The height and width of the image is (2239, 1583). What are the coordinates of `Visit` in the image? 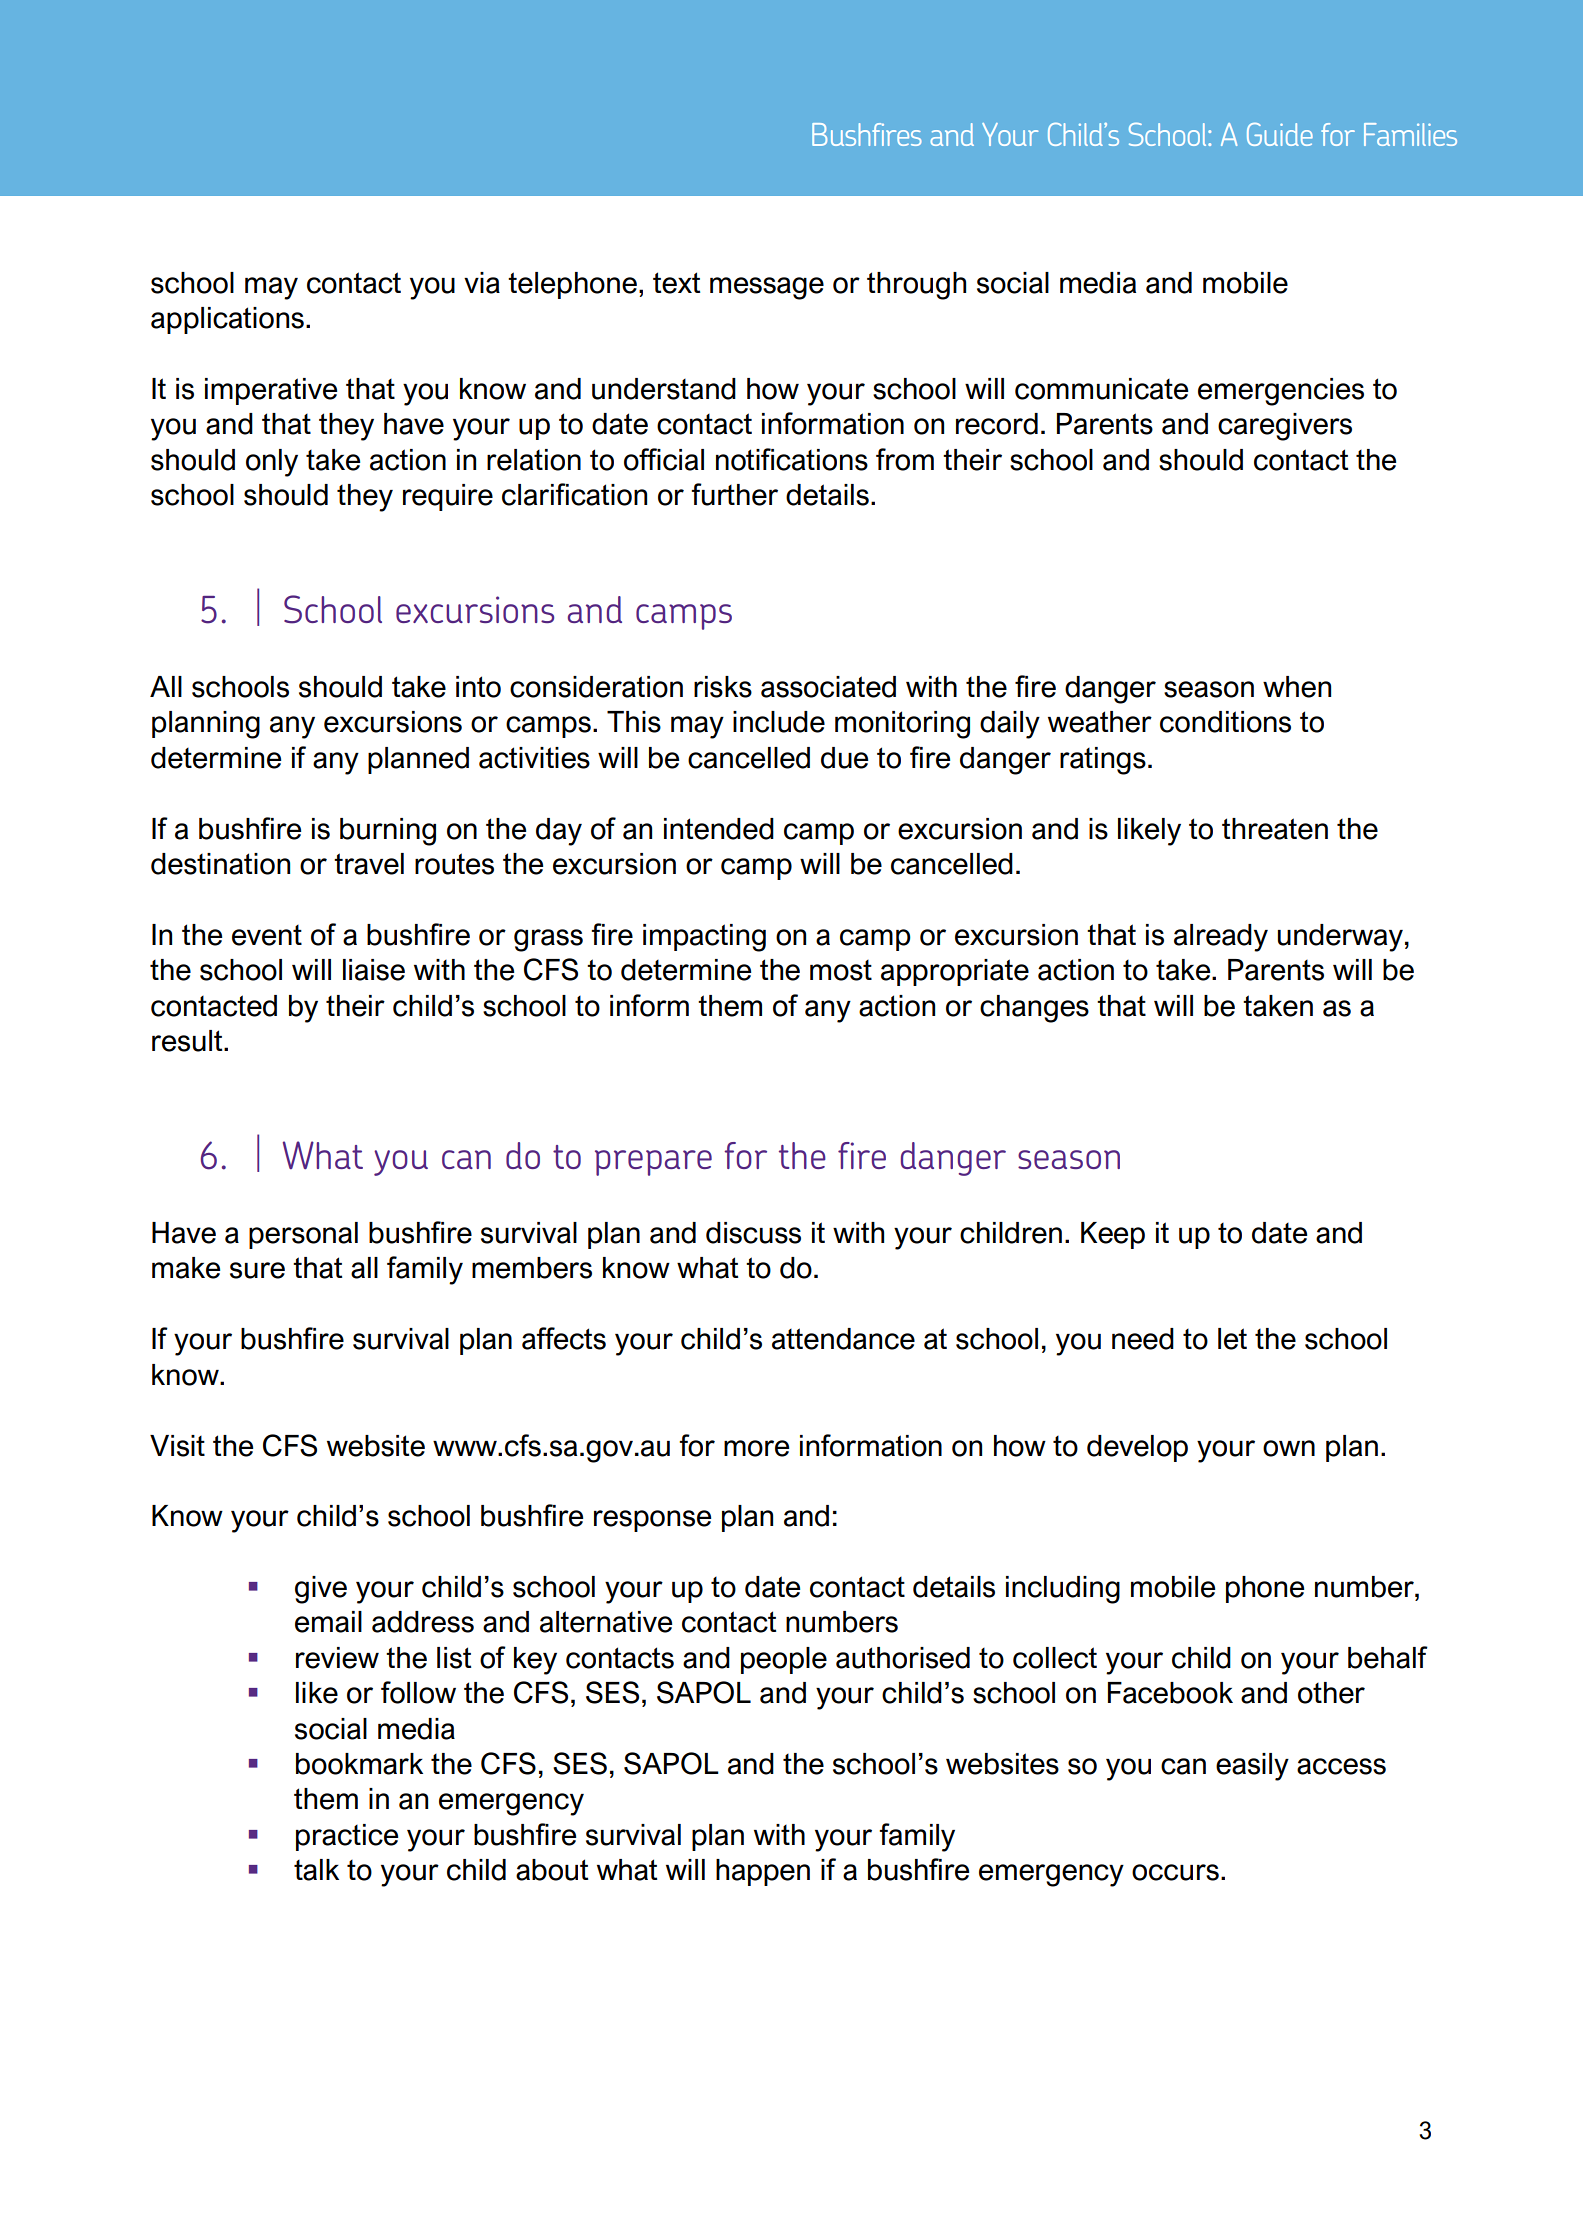 It's located at (177, 1446).
